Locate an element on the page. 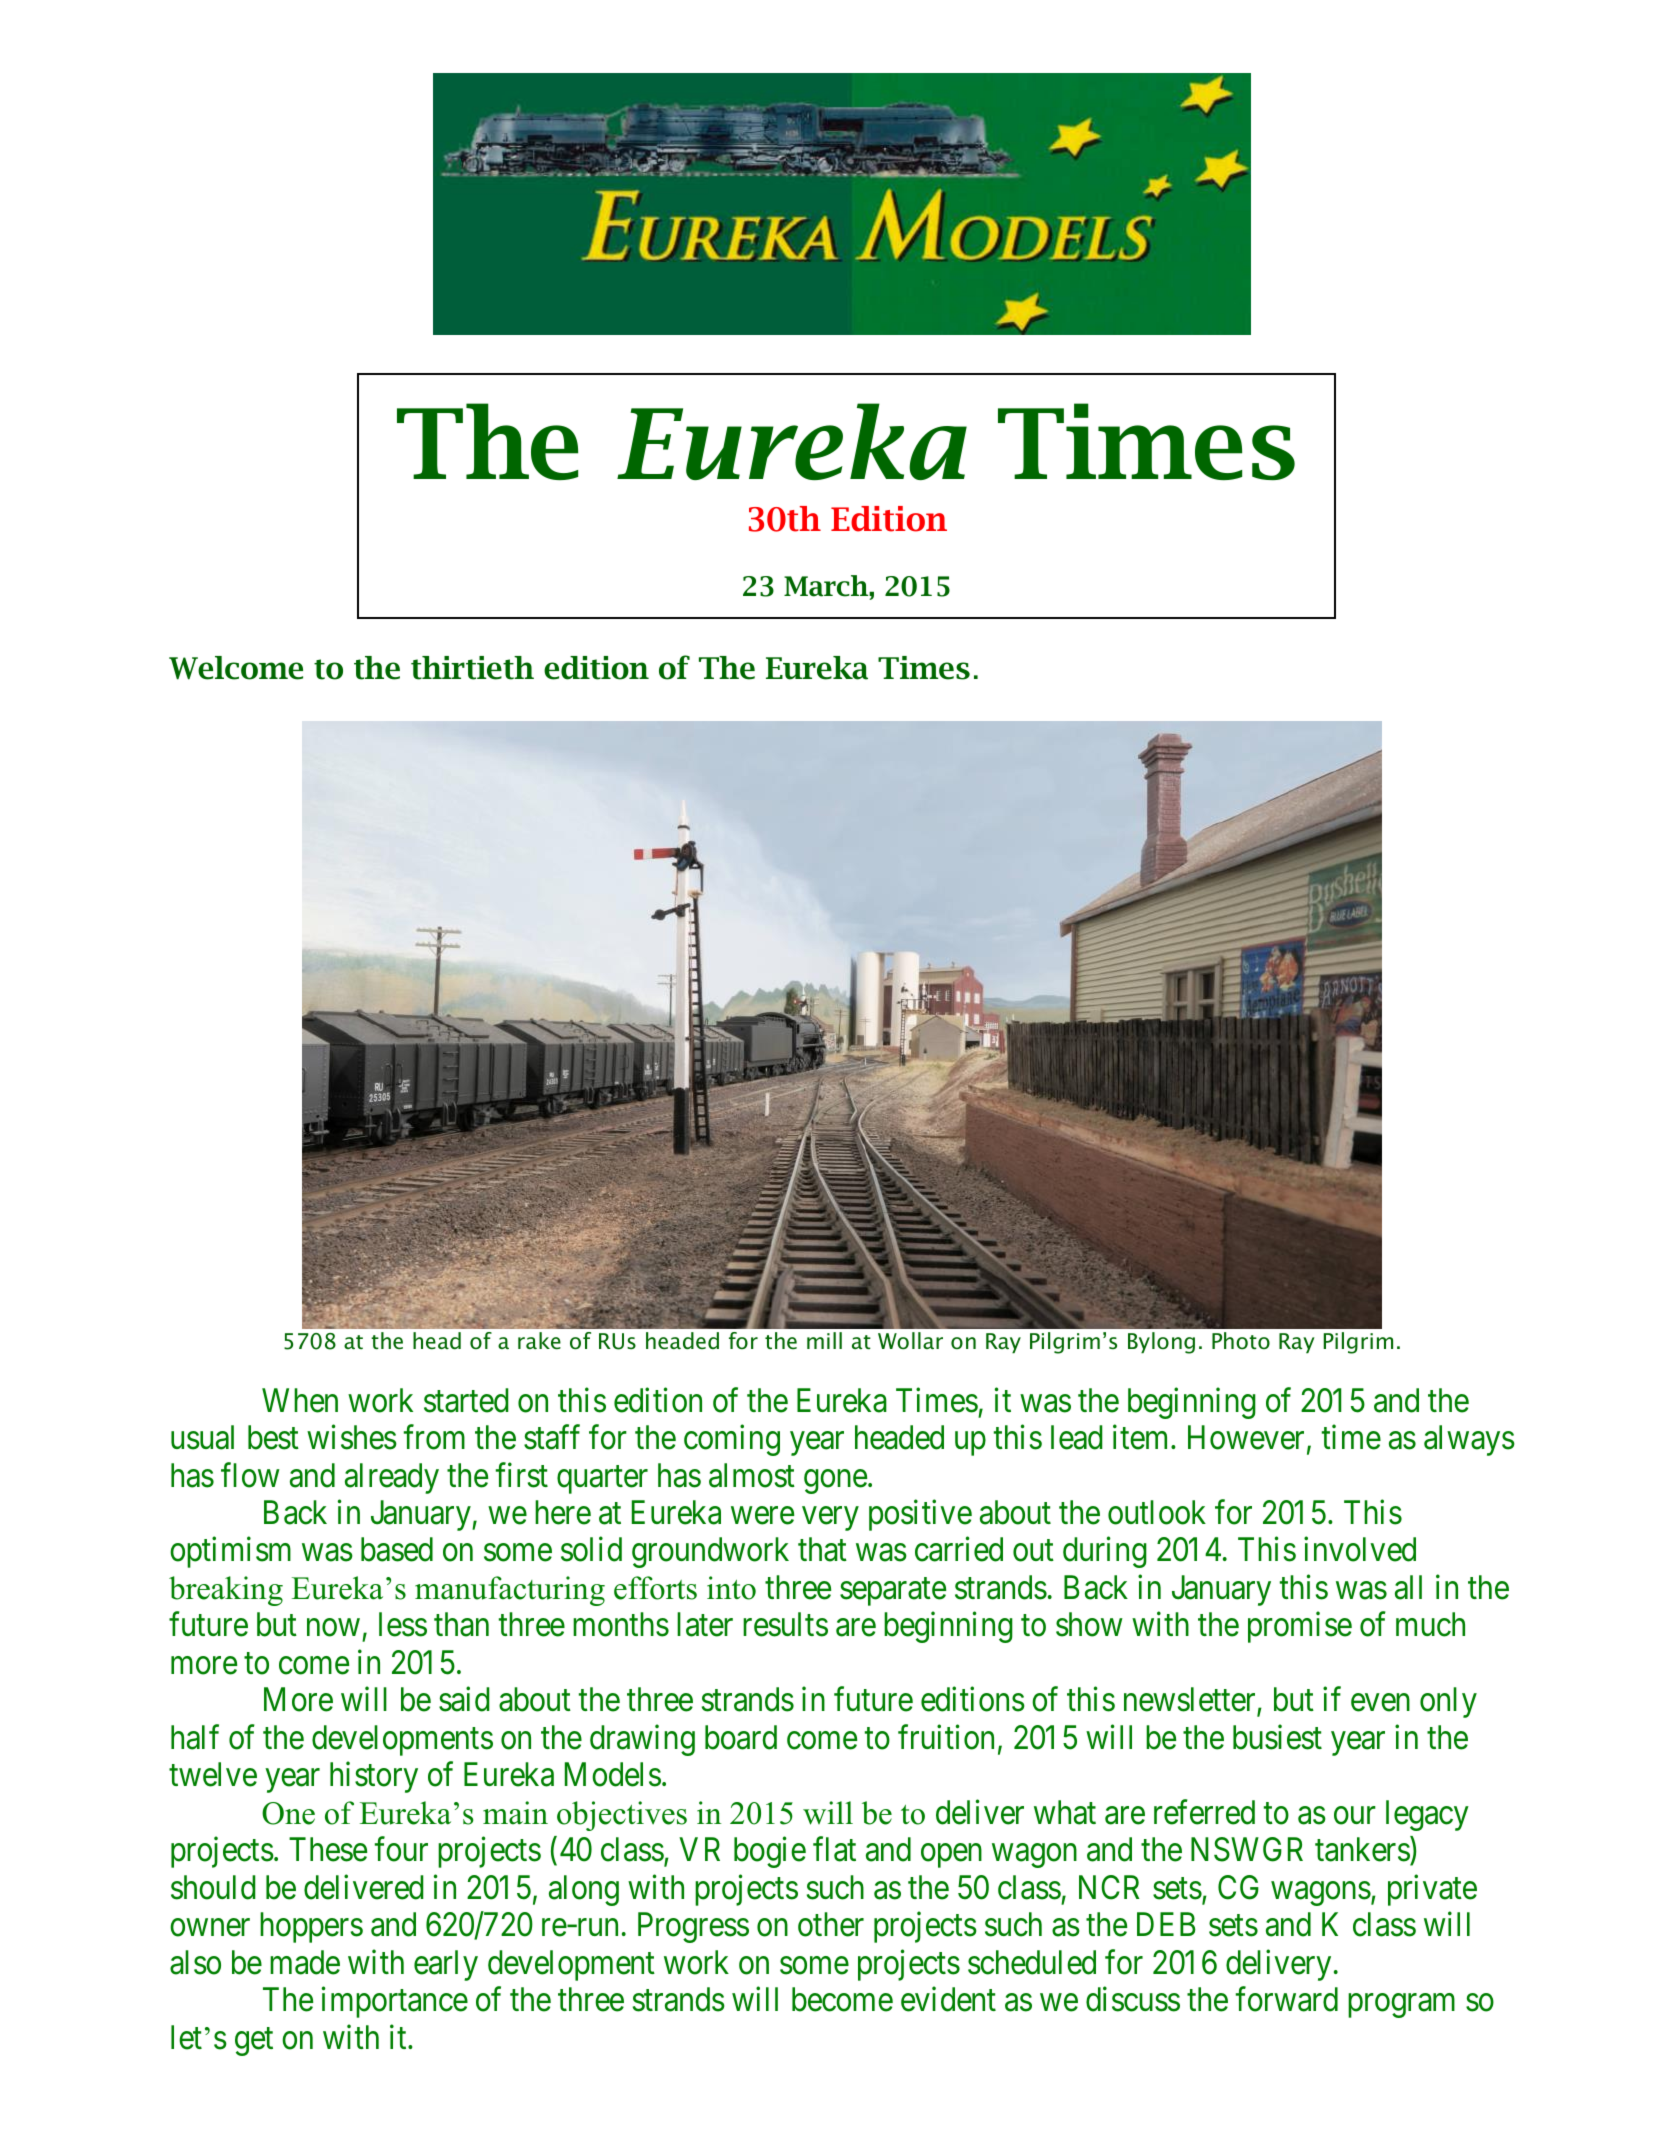  mill is located at coordinates (824, 1340).
